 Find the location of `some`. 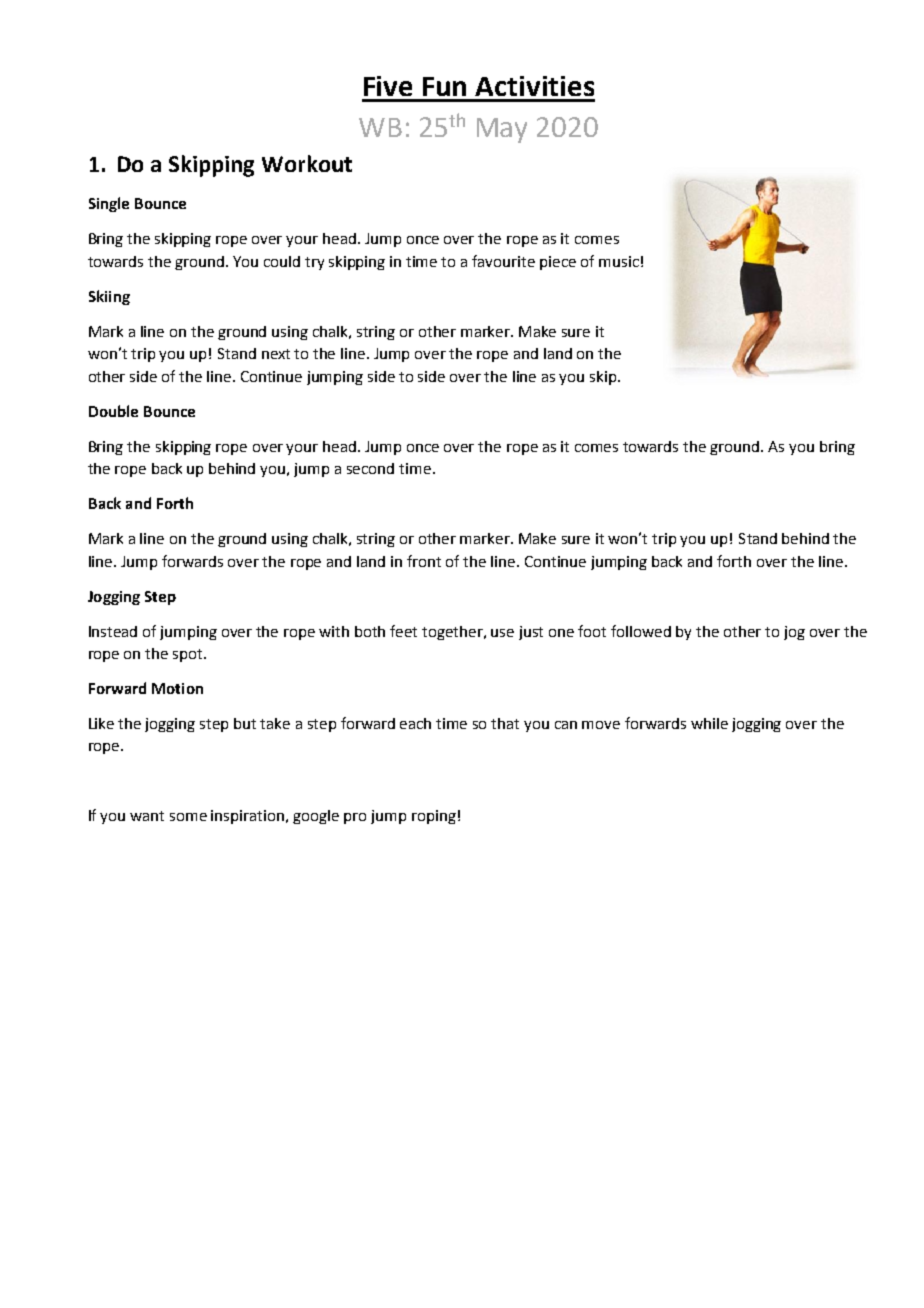

some is located at coordinates (188, 817).
